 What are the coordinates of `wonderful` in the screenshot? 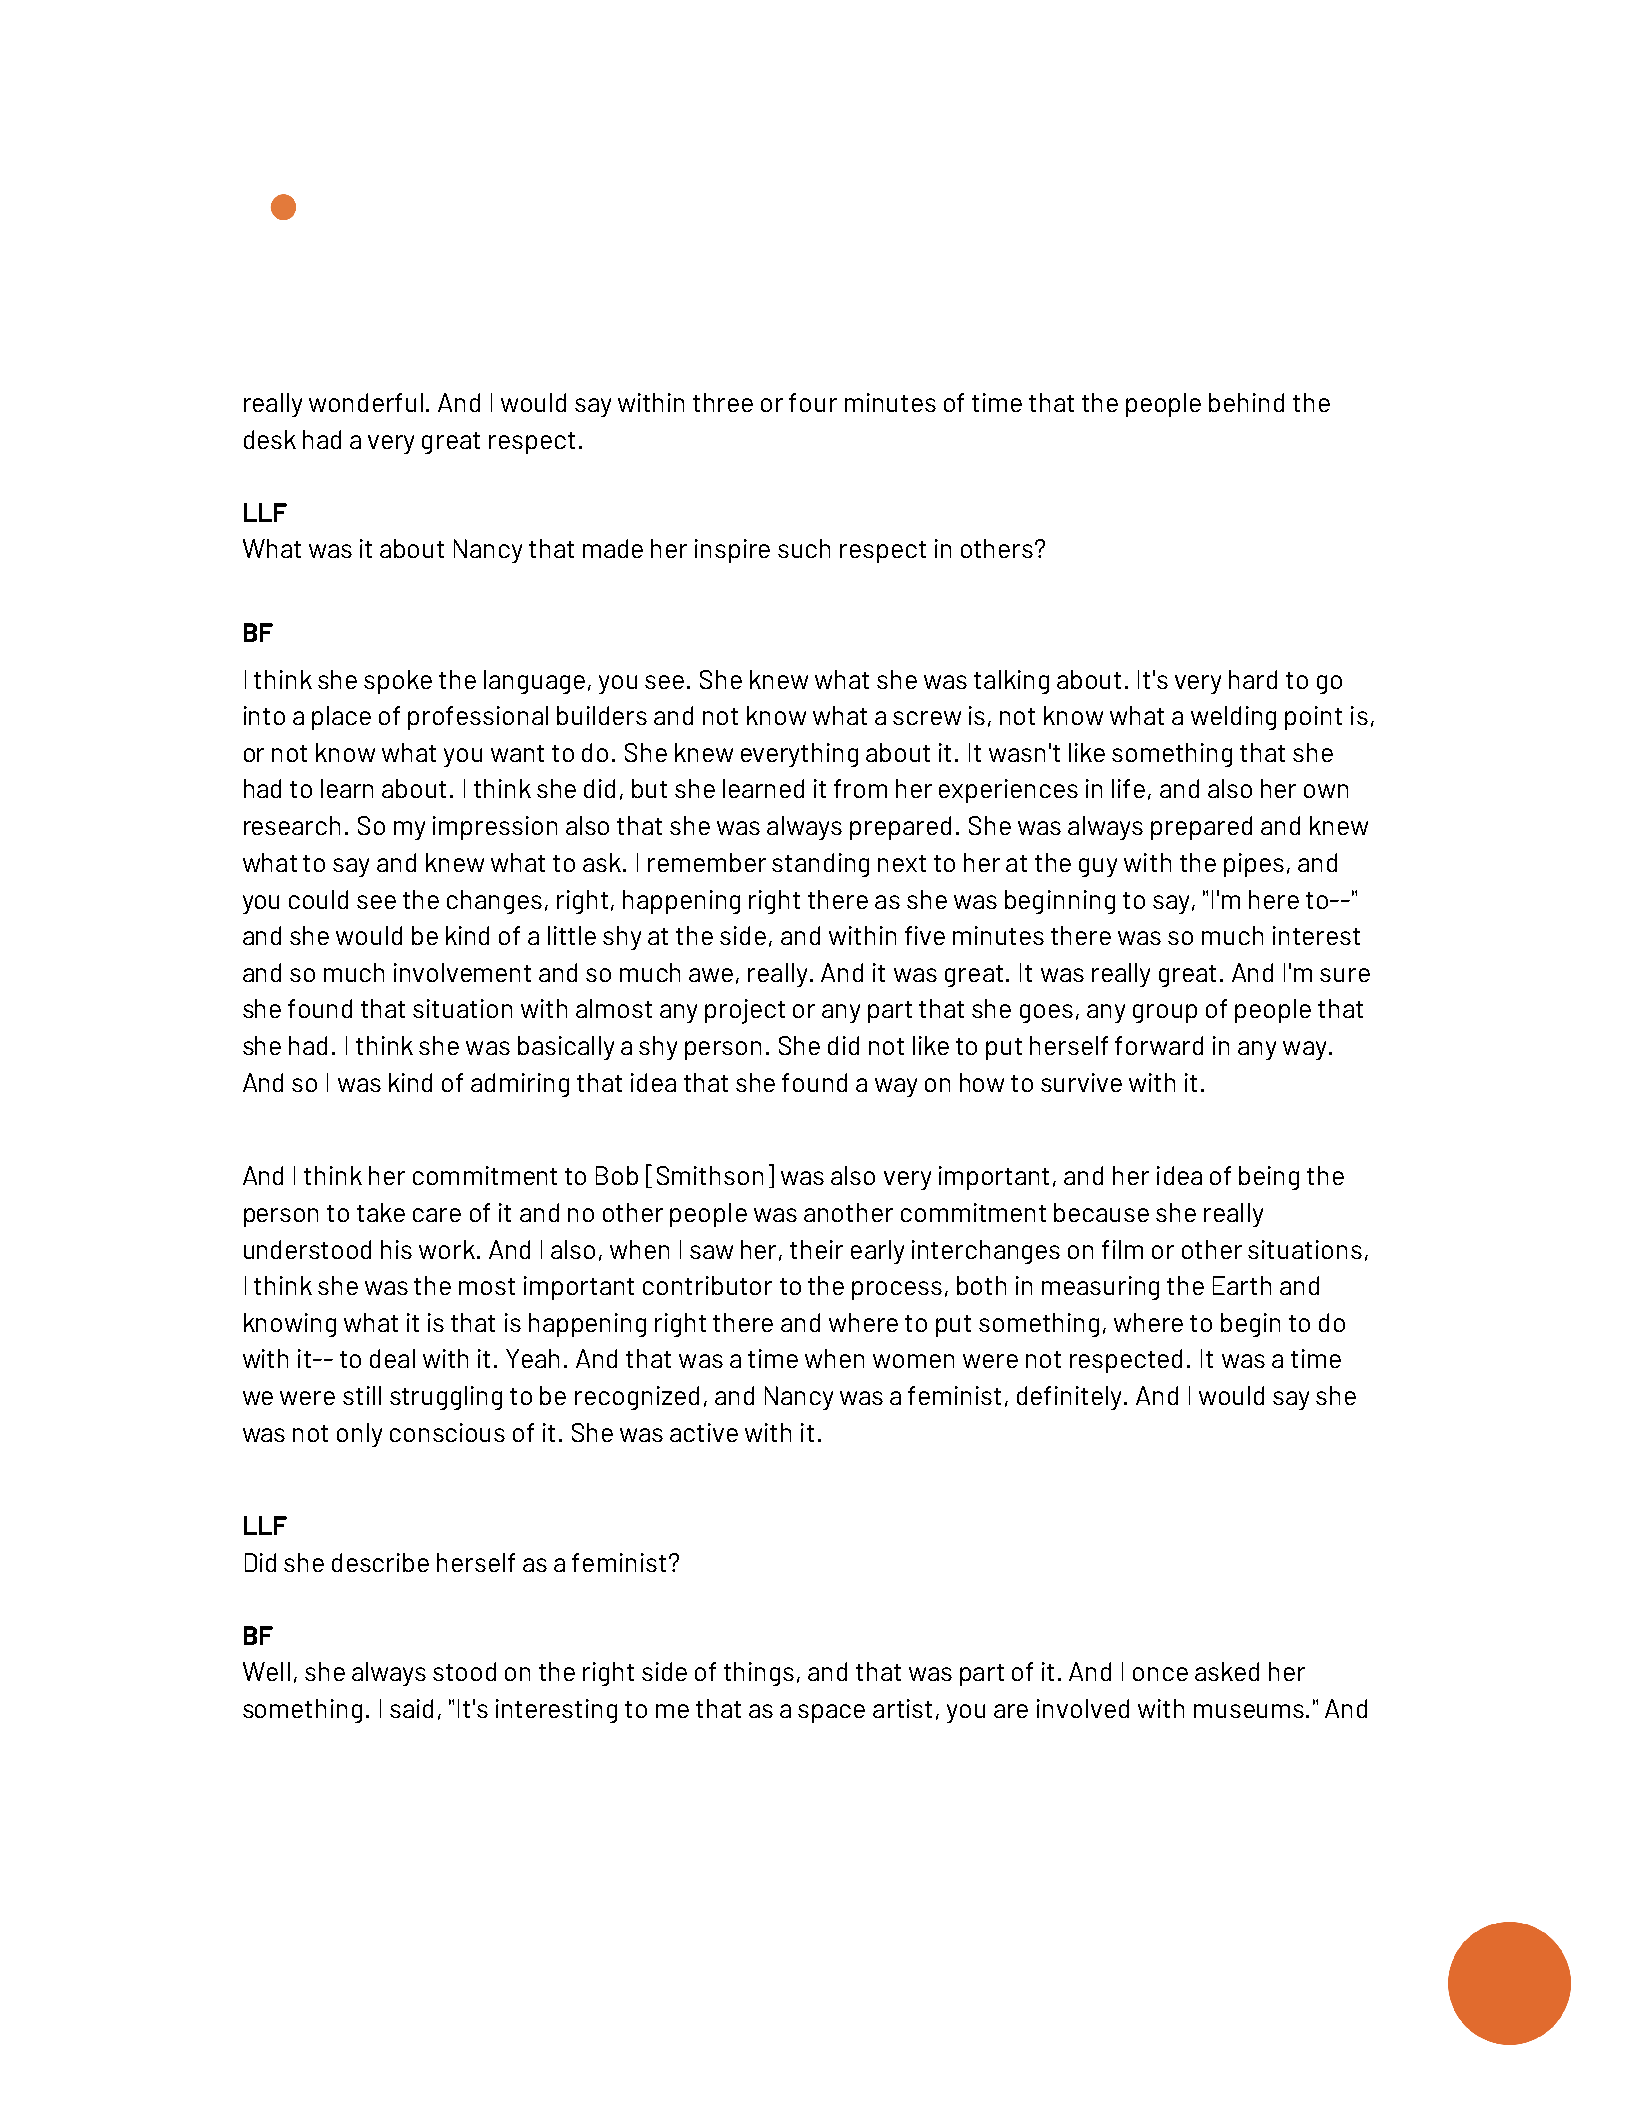 It's located at (366, 402).
